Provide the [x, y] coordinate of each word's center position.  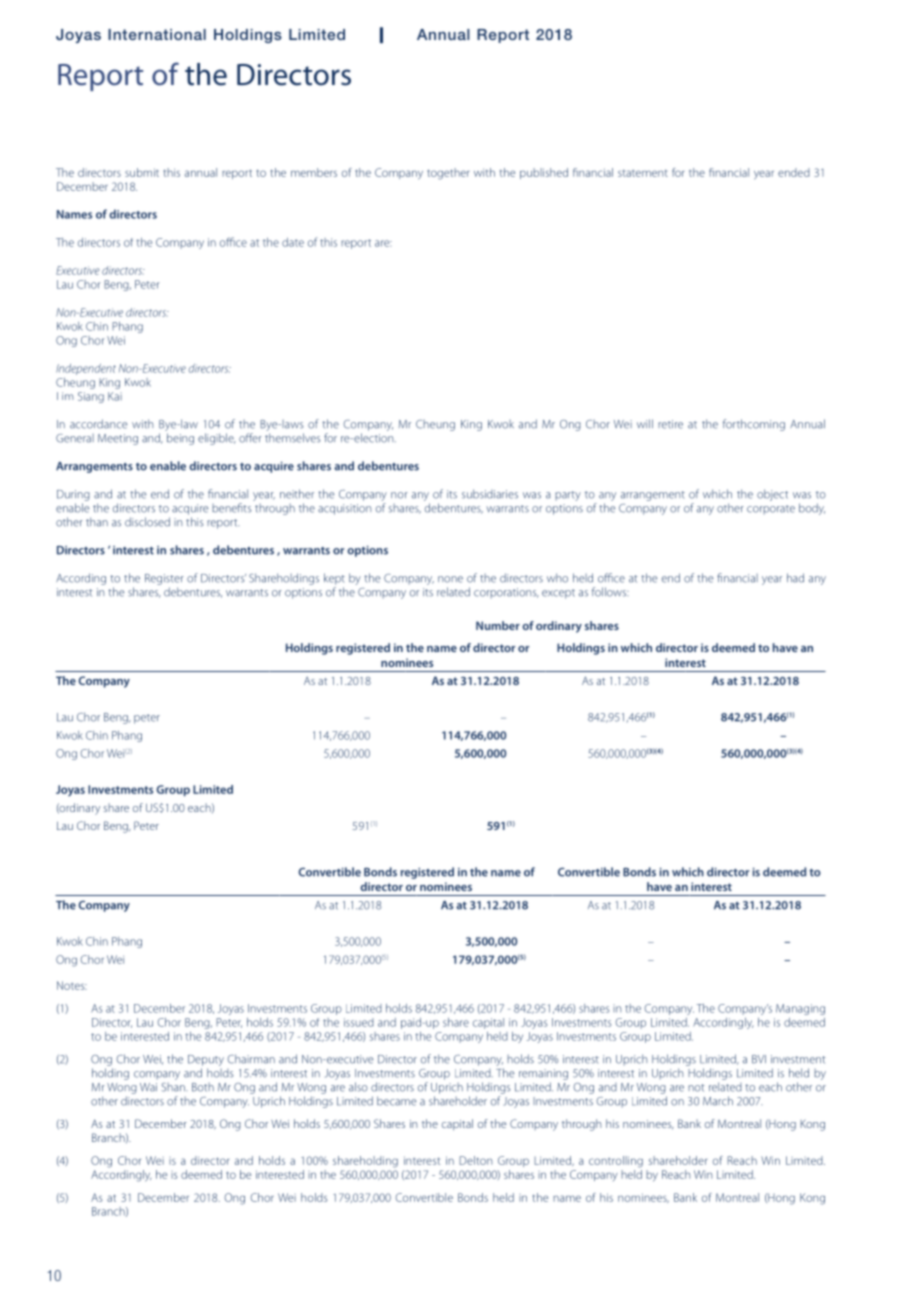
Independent [86, 369]
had [795, 578]
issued [359, 1022]
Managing [800, 1009]
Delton [475, 1160]
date [293, 242]
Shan [174, 1087]
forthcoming [754, 425]
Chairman [251, 1059]
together [448, 174]
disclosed [147, 522]
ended [794, 172]
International [157, 34]
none [450, 579]
